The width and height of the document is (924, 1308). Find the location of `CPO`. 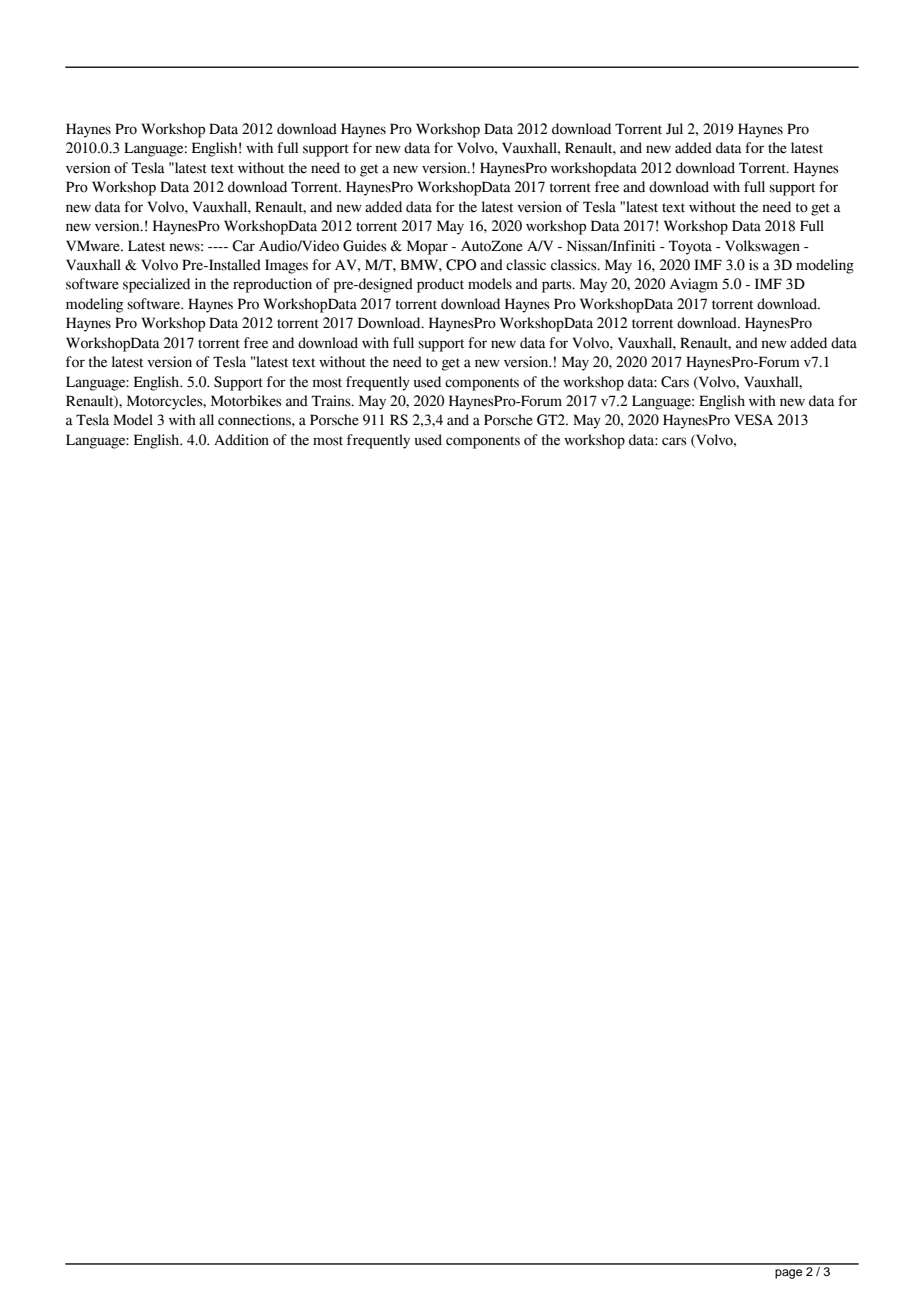

CPO is located at coordinates (461, 265).
